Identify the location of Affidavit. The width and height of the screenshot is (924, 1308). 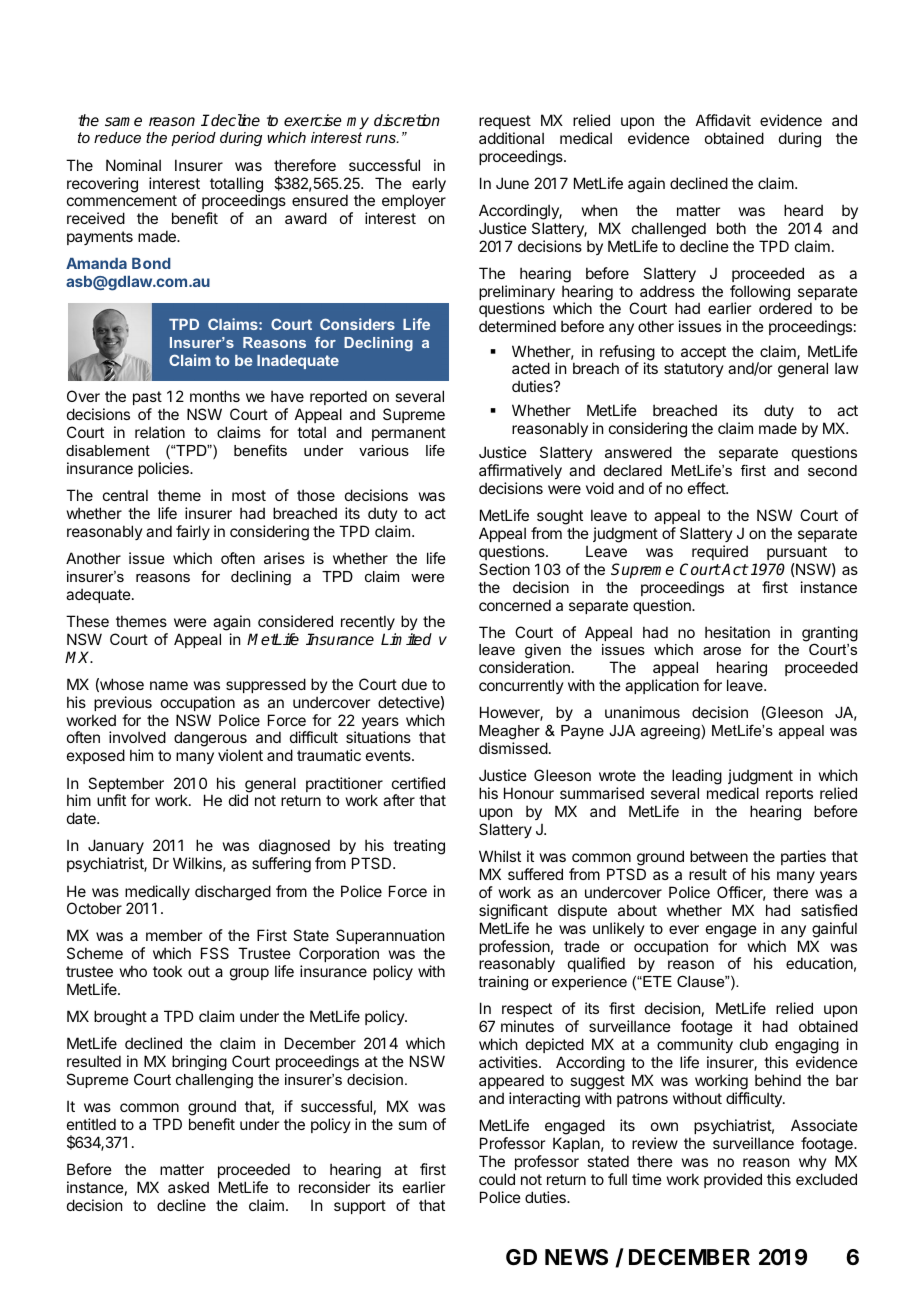
(723, 120).
